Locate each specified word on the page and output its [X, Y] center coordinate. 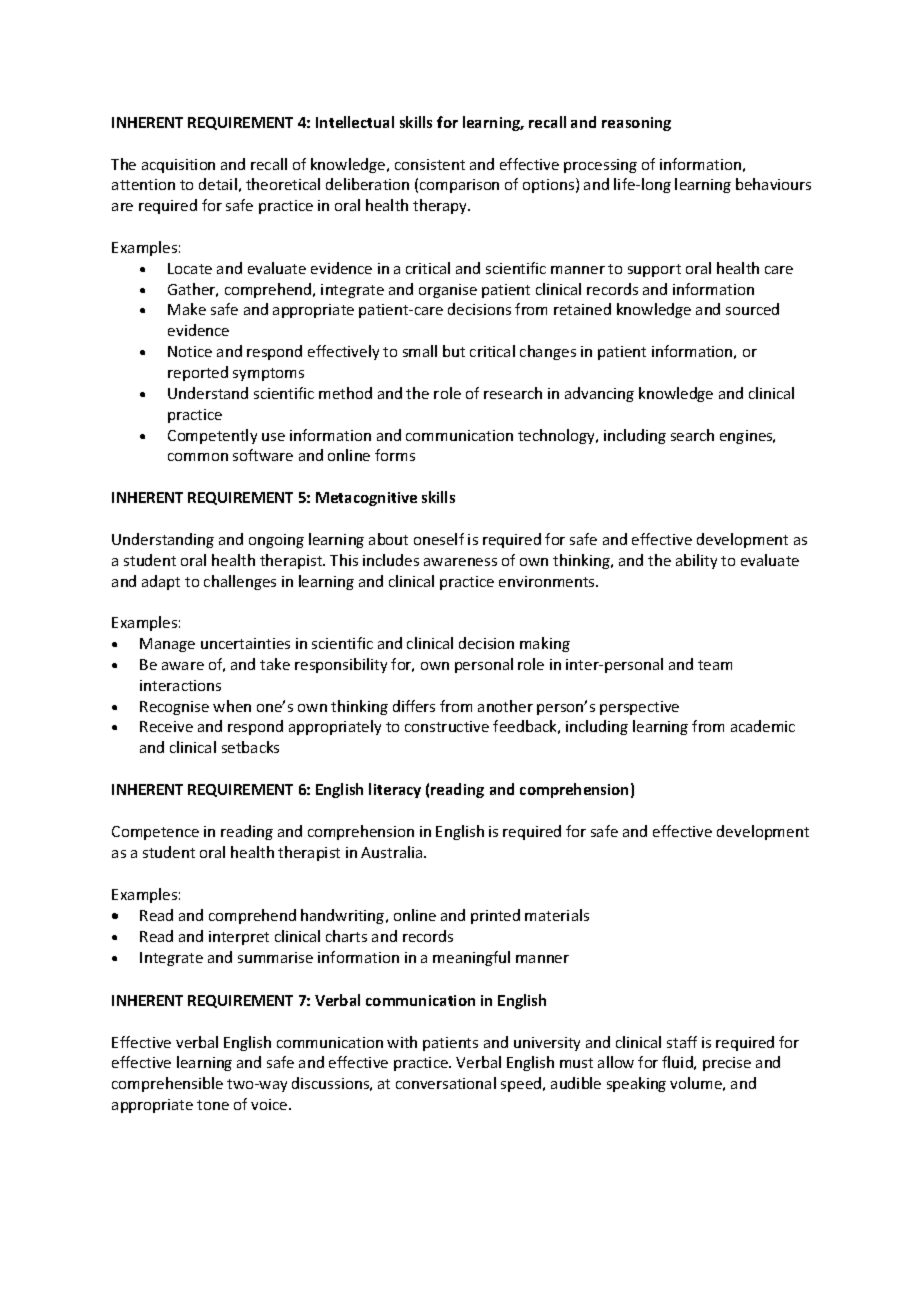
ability [696, 561]
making [545, 644]
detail [218, 184]
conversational [446, 1083]
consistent [430, 164]
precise [727, 1064]
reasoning [636, 124]
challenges [240, 582]
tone [213, 1105]
